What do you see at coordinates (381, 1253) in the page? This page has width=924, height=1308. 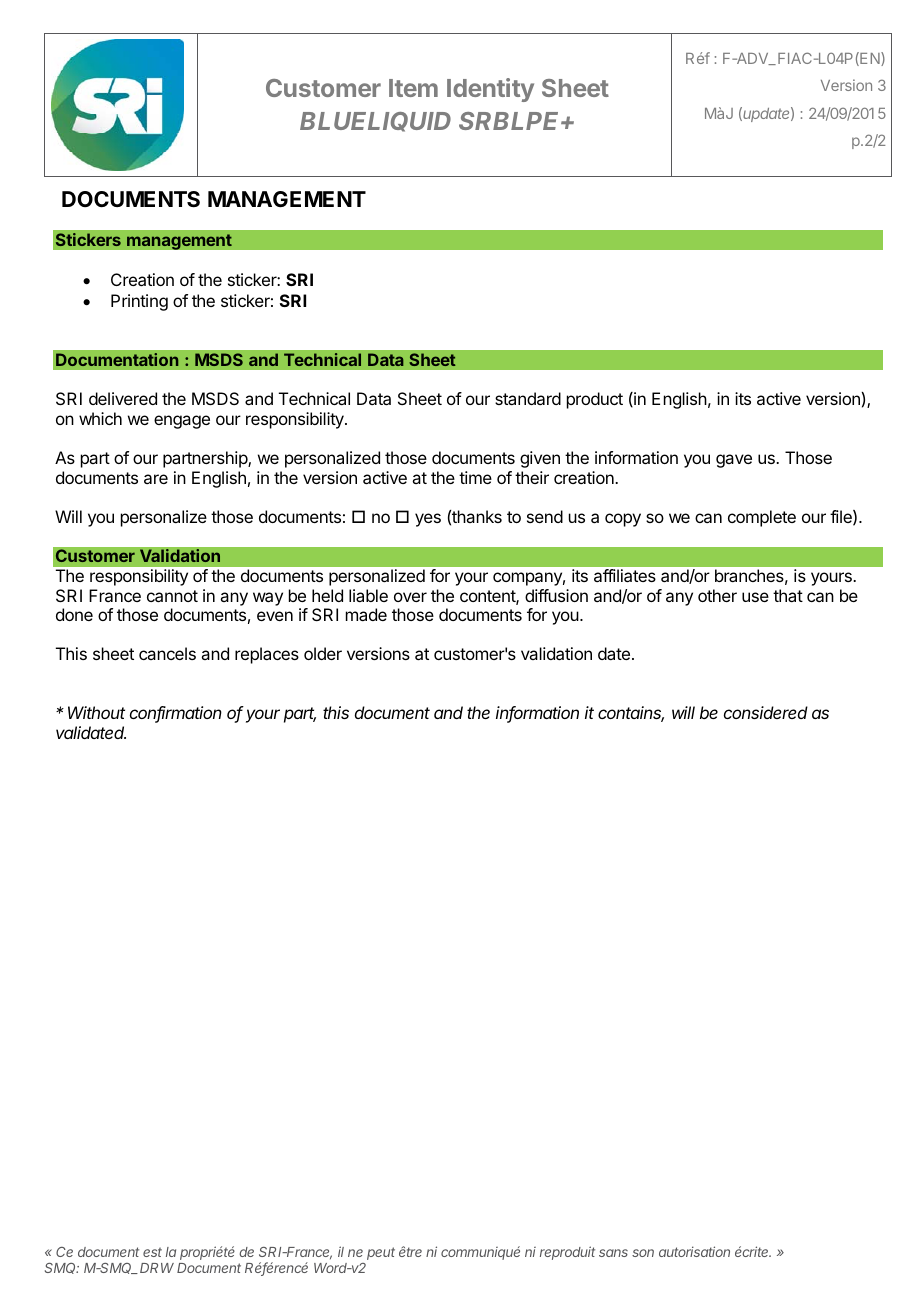 I see `peut` at bounding box center [381, 1253].
